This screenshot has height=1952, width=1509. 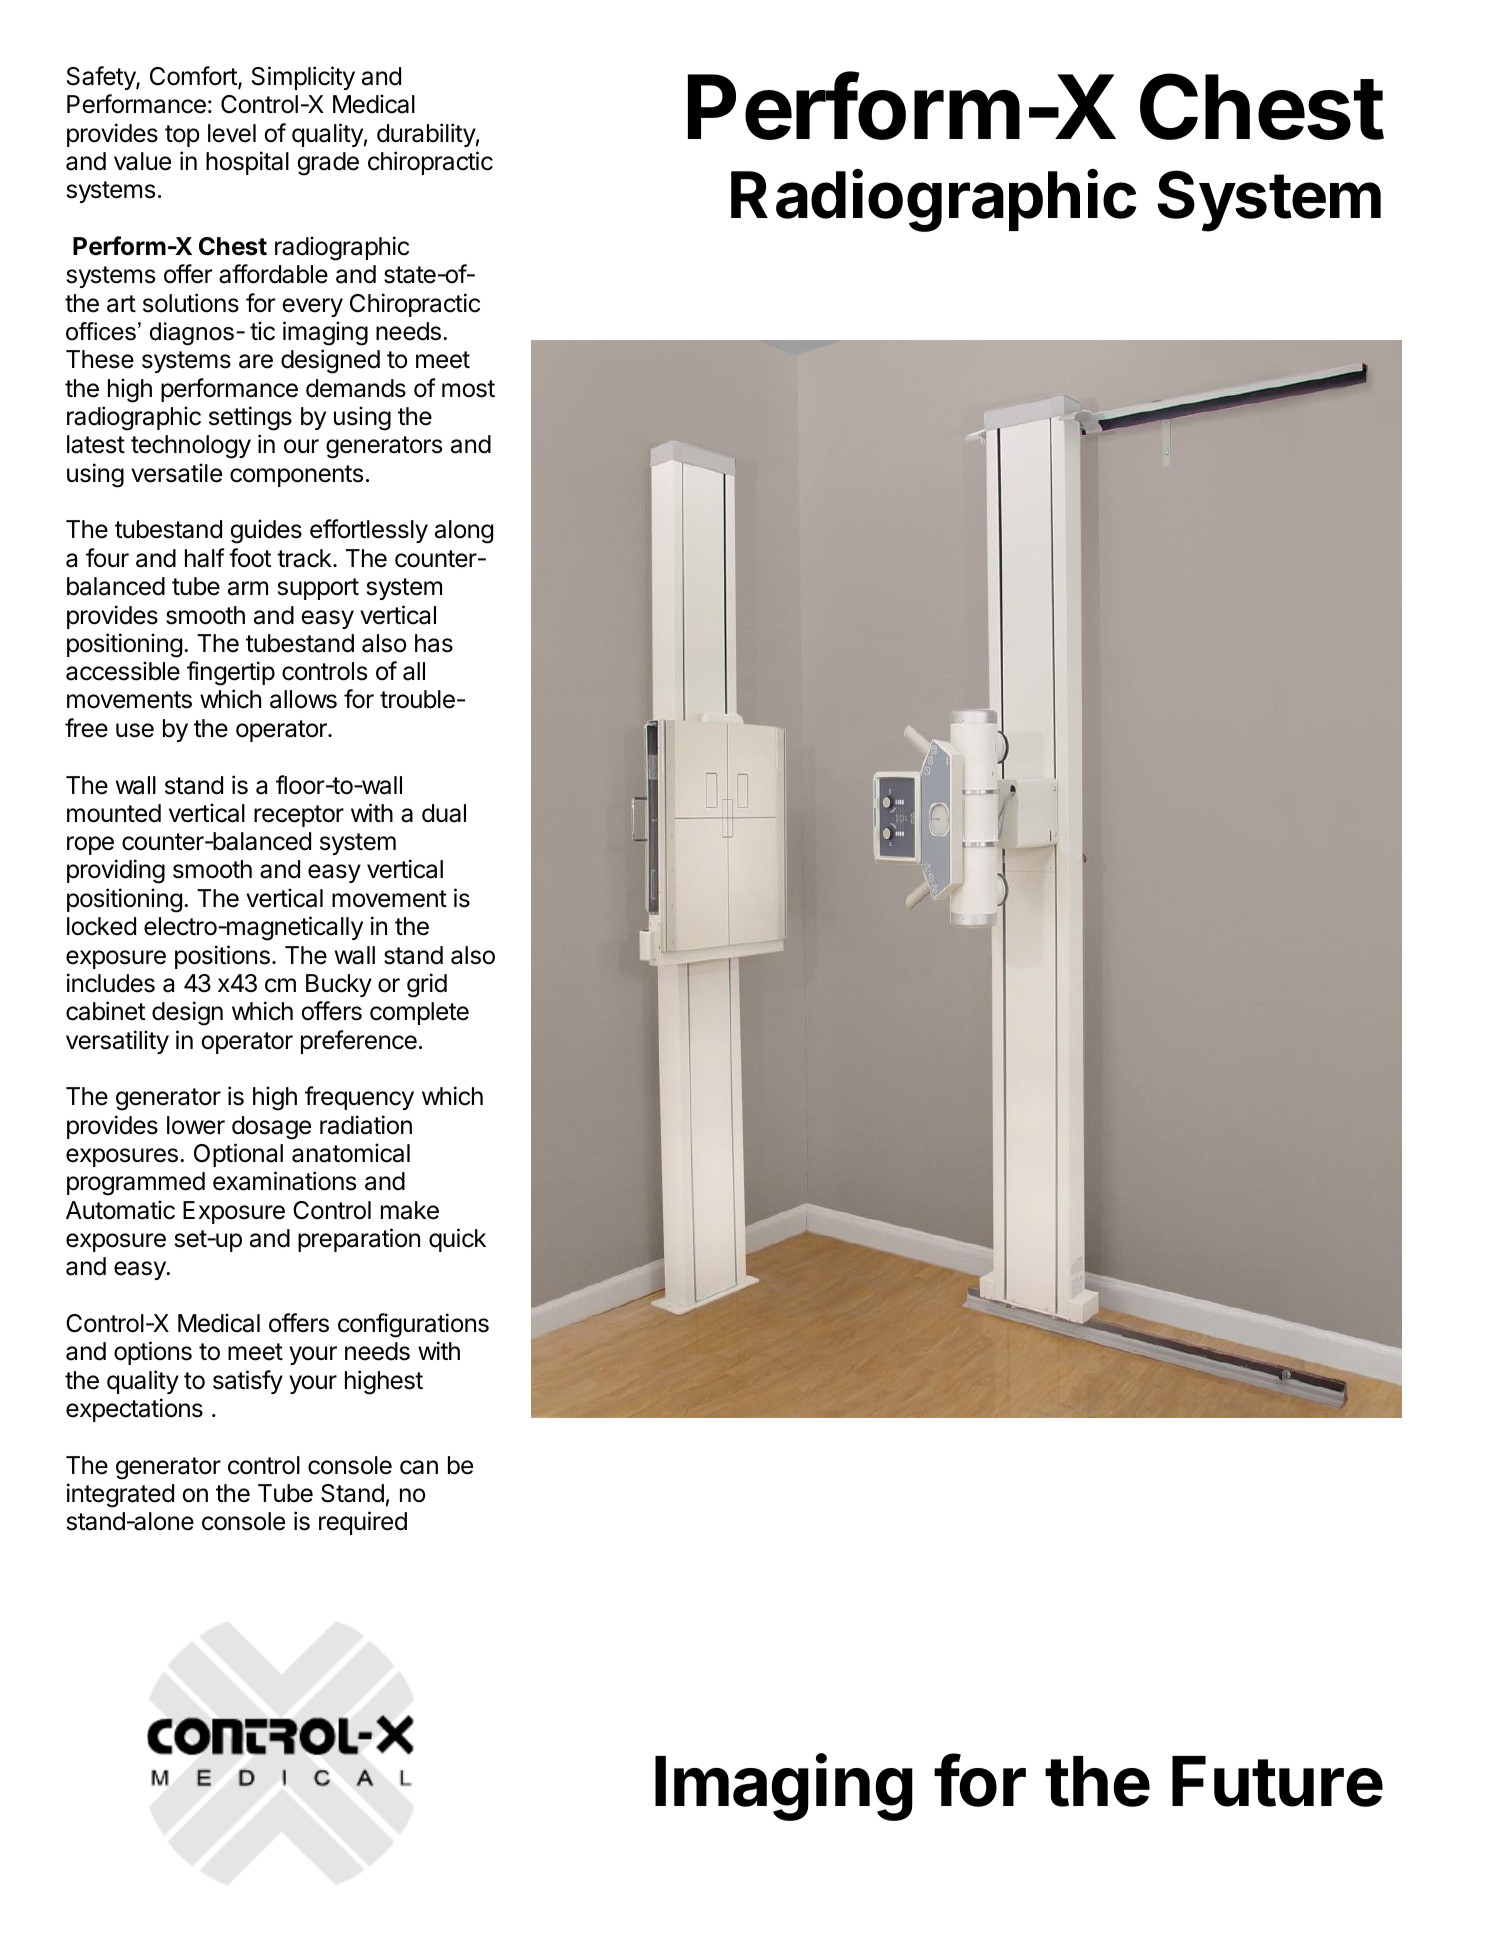 I want to click on Future, so click(x=1277, y=1781).
